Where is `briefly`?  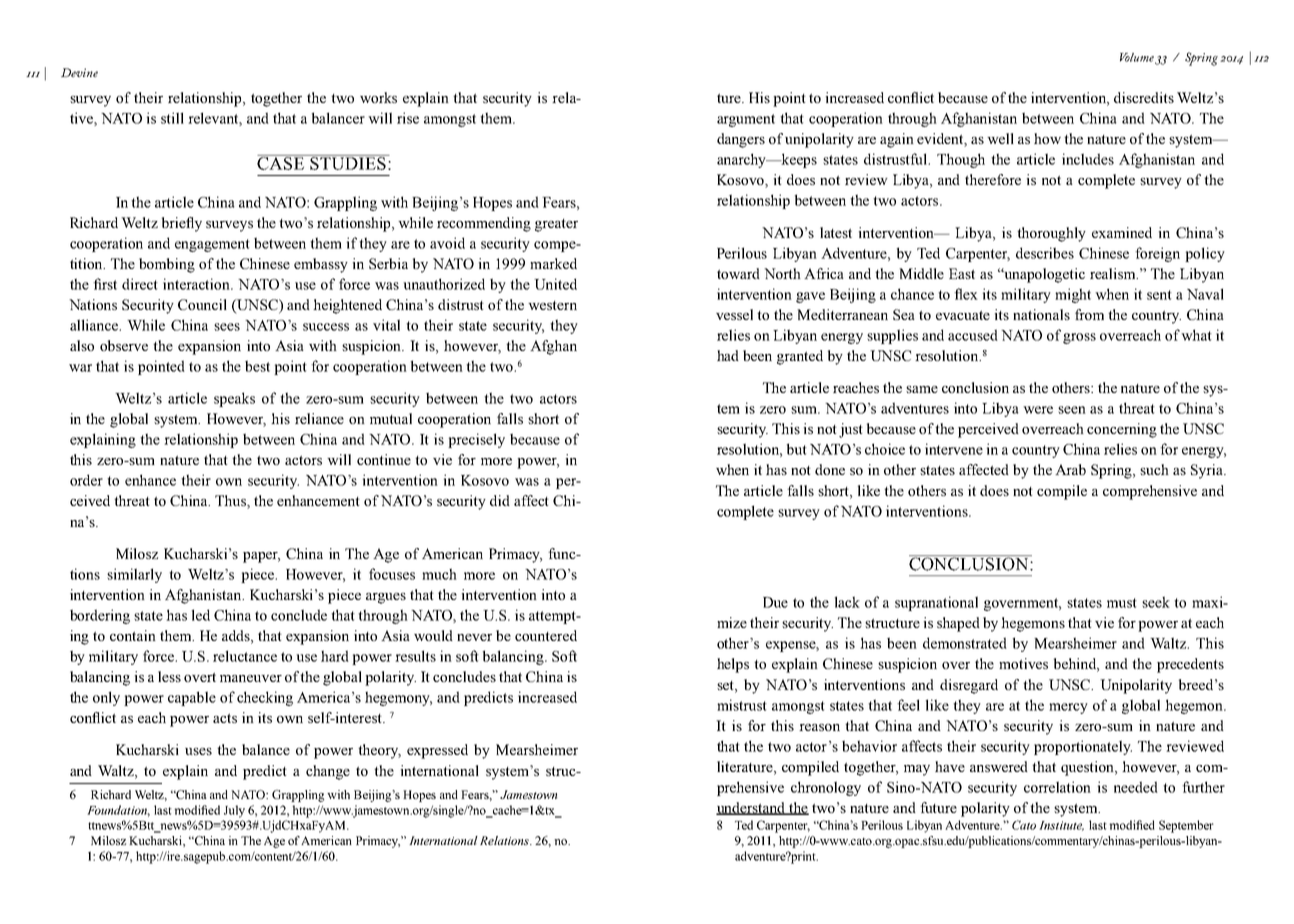
briefly is located at coordinates (182, 224).
